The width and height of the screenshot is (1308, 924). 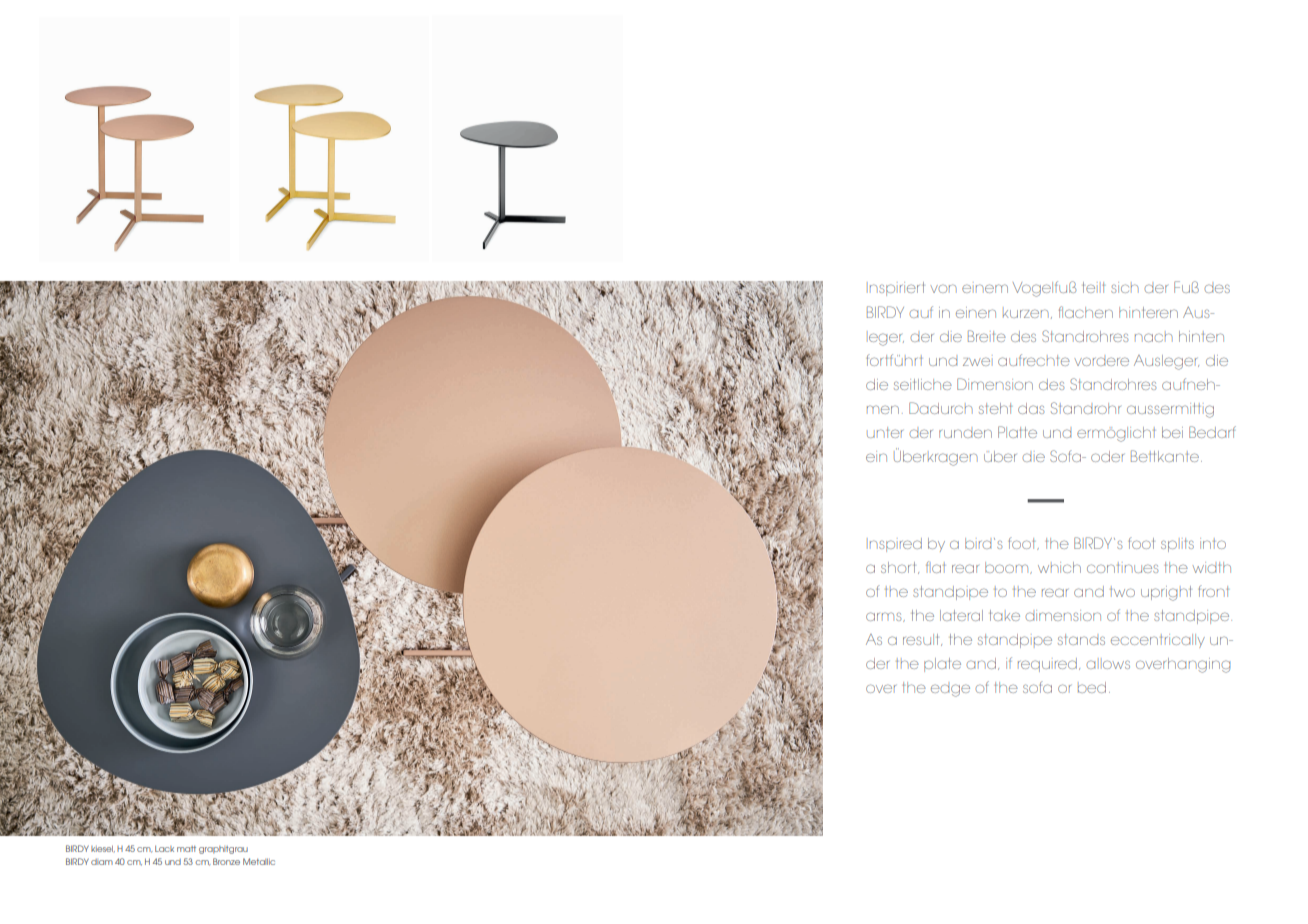 What do you see at coordinates (976, 312) in the screenshot?
I see `einen` at bounding box center [976, 312].
